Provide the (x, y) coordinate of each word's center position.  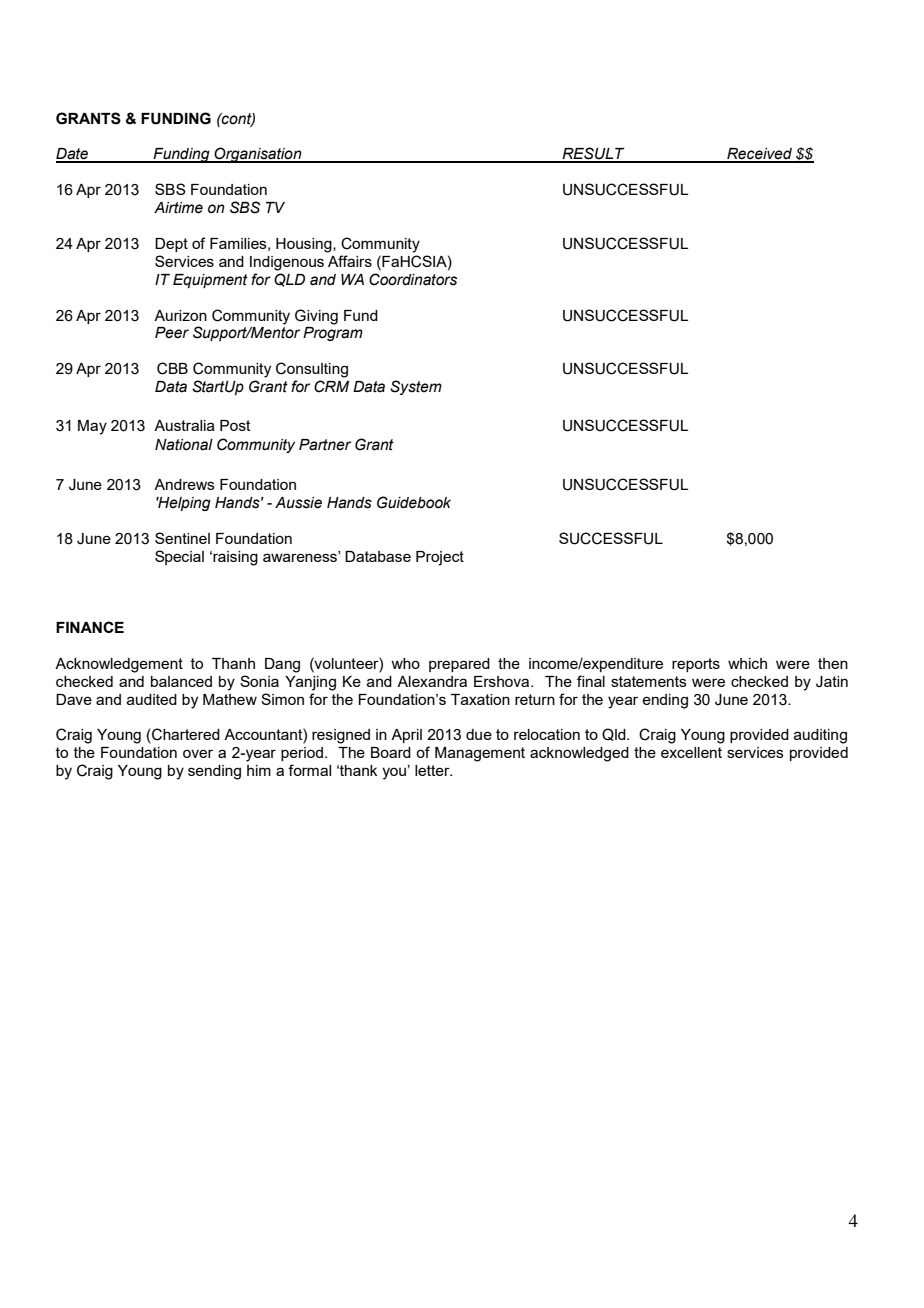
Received (759, 155)
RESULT (593, 154)
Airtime (178, 208)
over (198, 753)
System (416, 387)
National (184, 445)
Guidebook (414, 502)
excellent (691, 752)
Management (480, 754)
